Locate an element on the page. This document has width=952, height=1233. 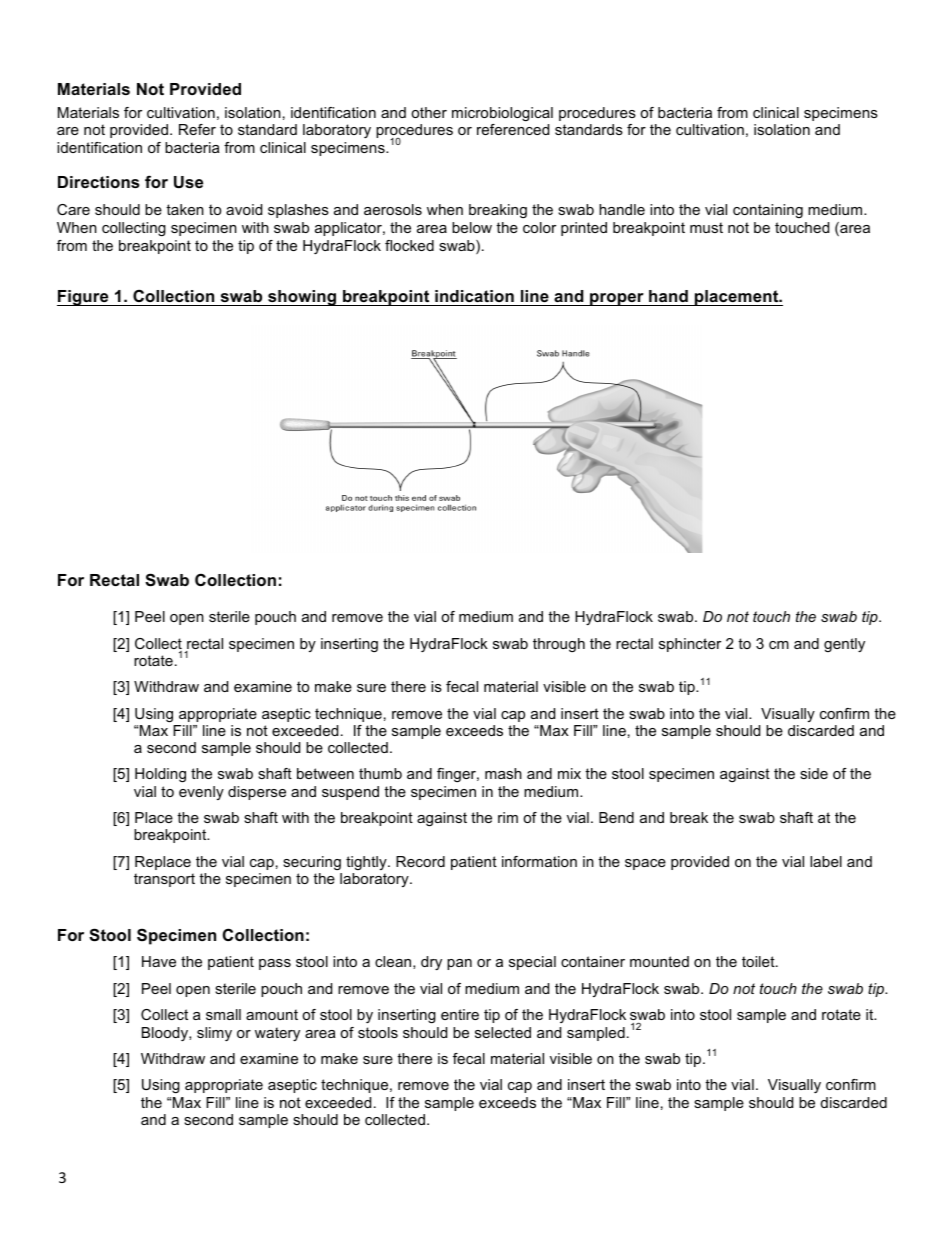
side is located at coordinates (814, 773).
